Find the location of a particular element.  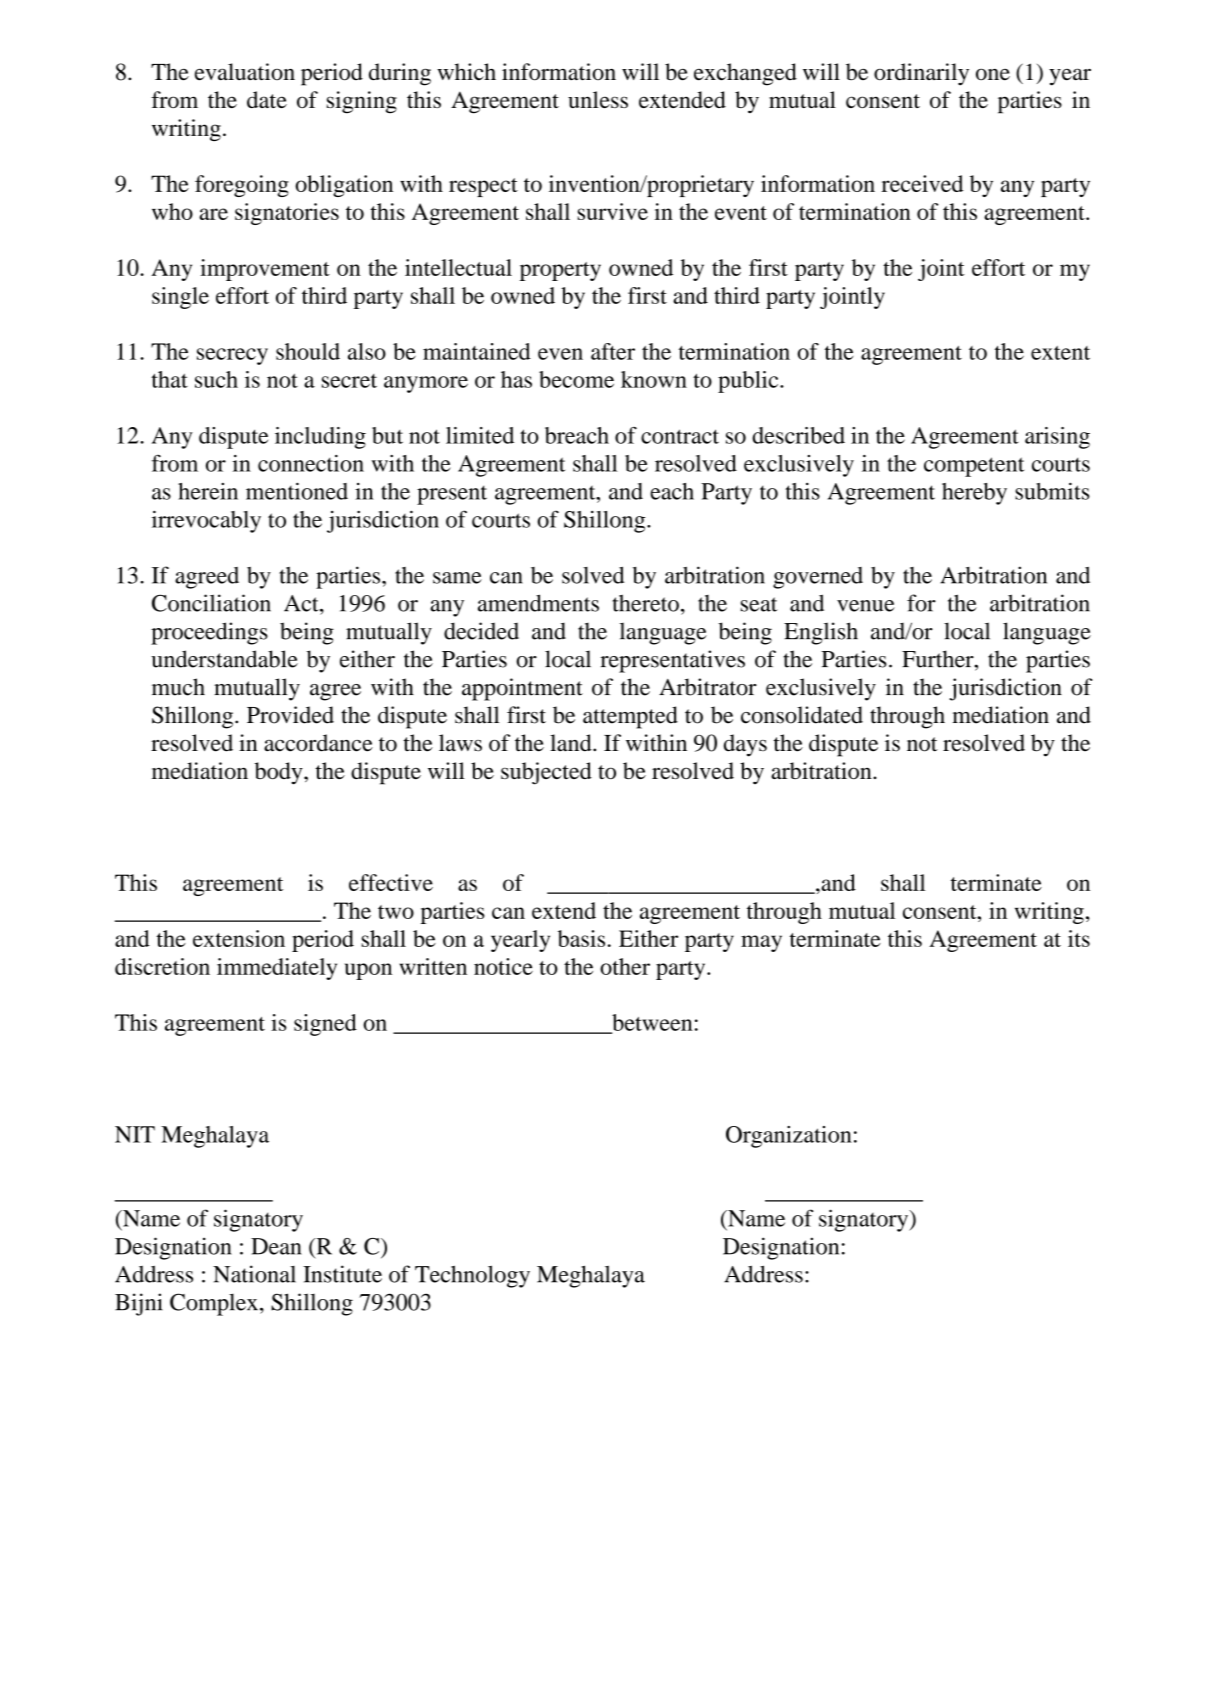

ordinarily is located at coordinates (921, 74).
